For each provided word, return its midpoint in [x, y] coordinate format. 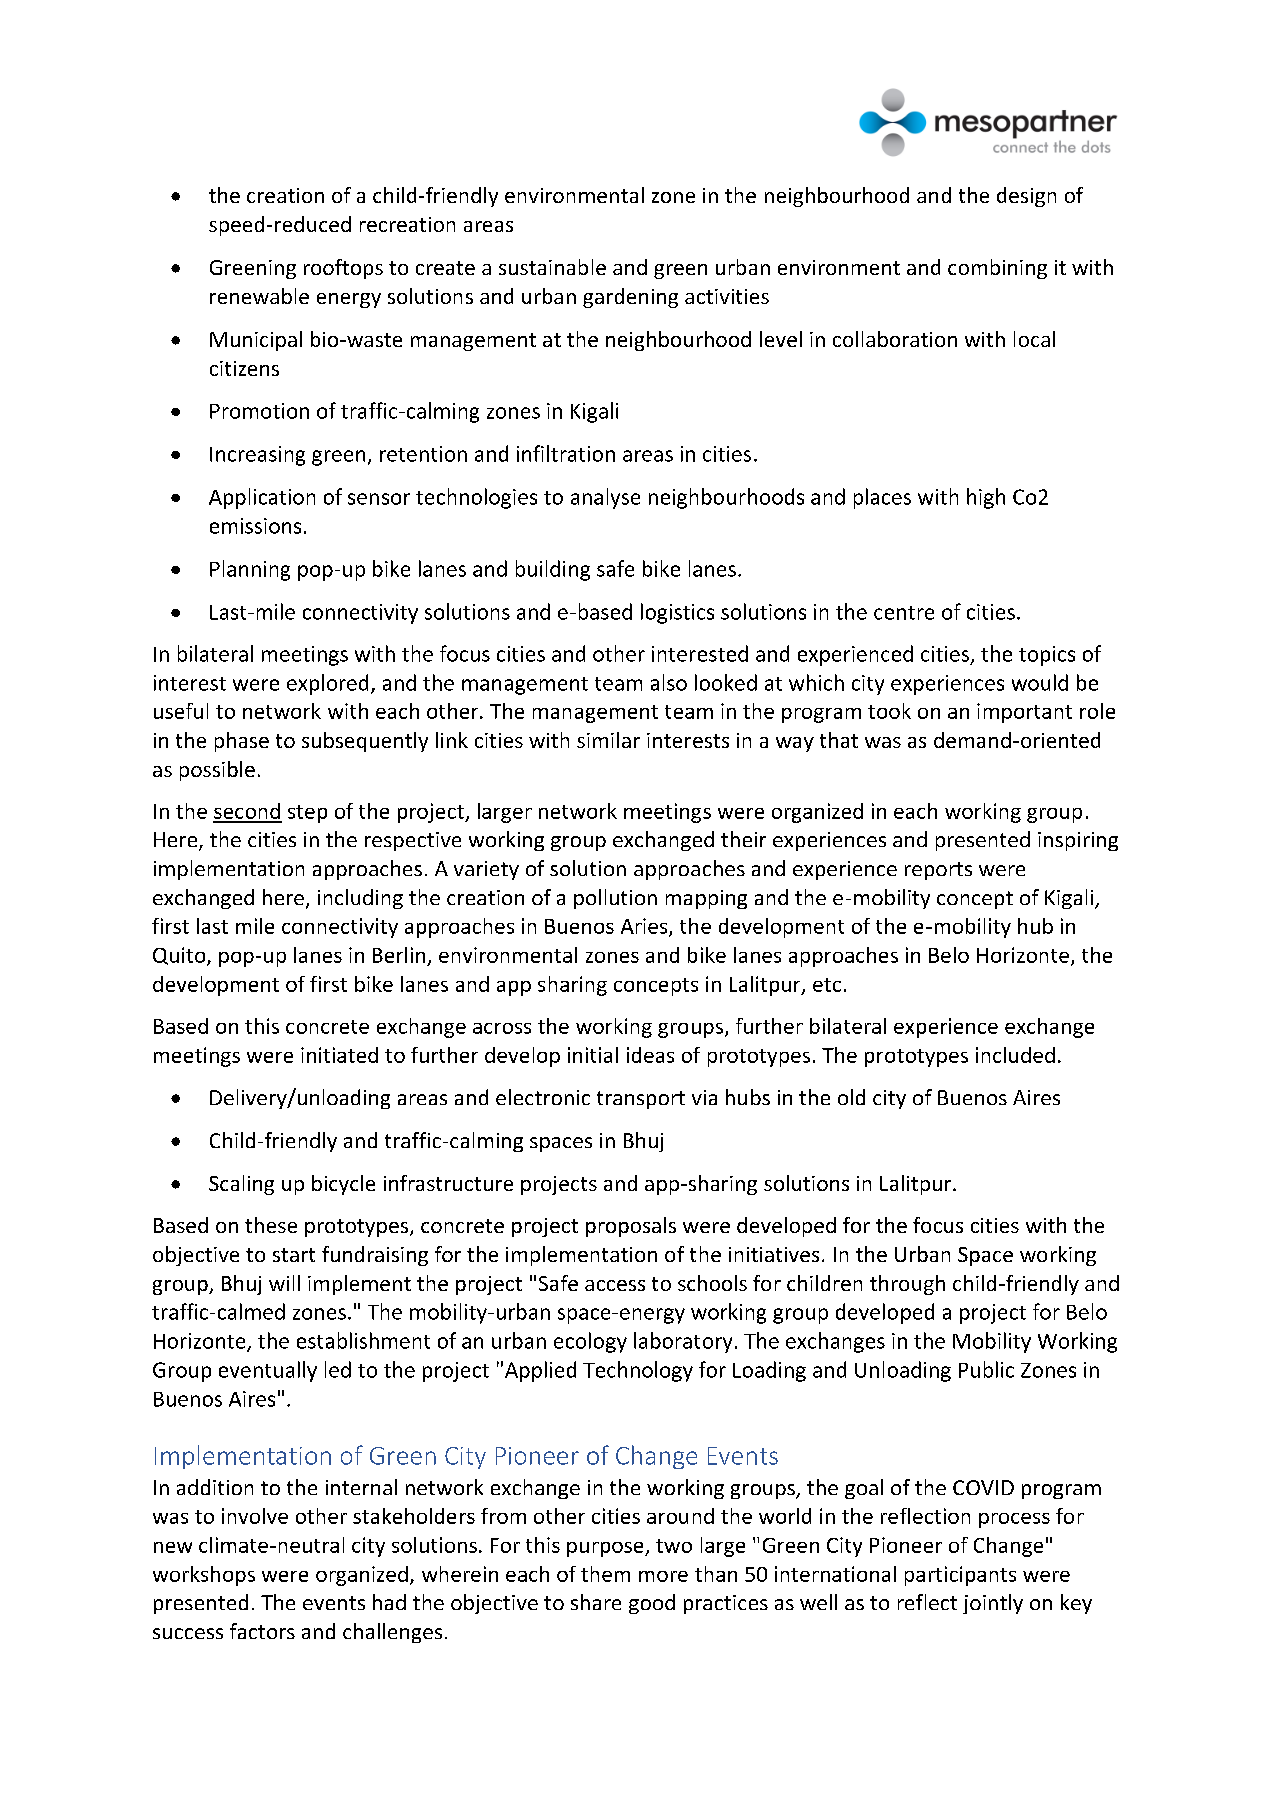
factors [262, 1631]
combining [997, 269]
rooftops [343, 269]
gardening [630, 298]
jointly [993, 1604]
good [652, 1604]
